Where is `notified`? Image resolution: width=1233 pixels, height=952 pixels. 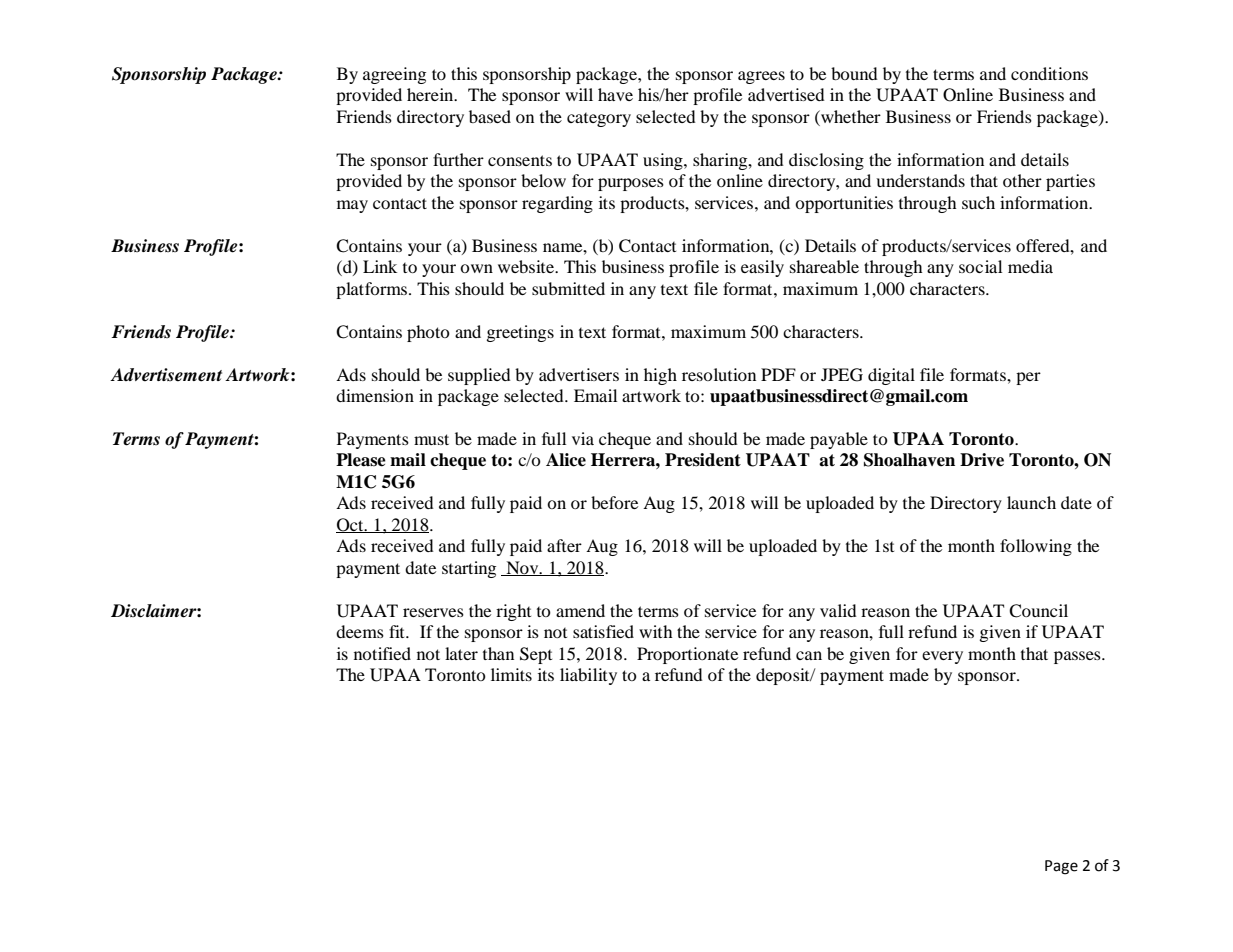
notified is located at coordinates (382, 653).
